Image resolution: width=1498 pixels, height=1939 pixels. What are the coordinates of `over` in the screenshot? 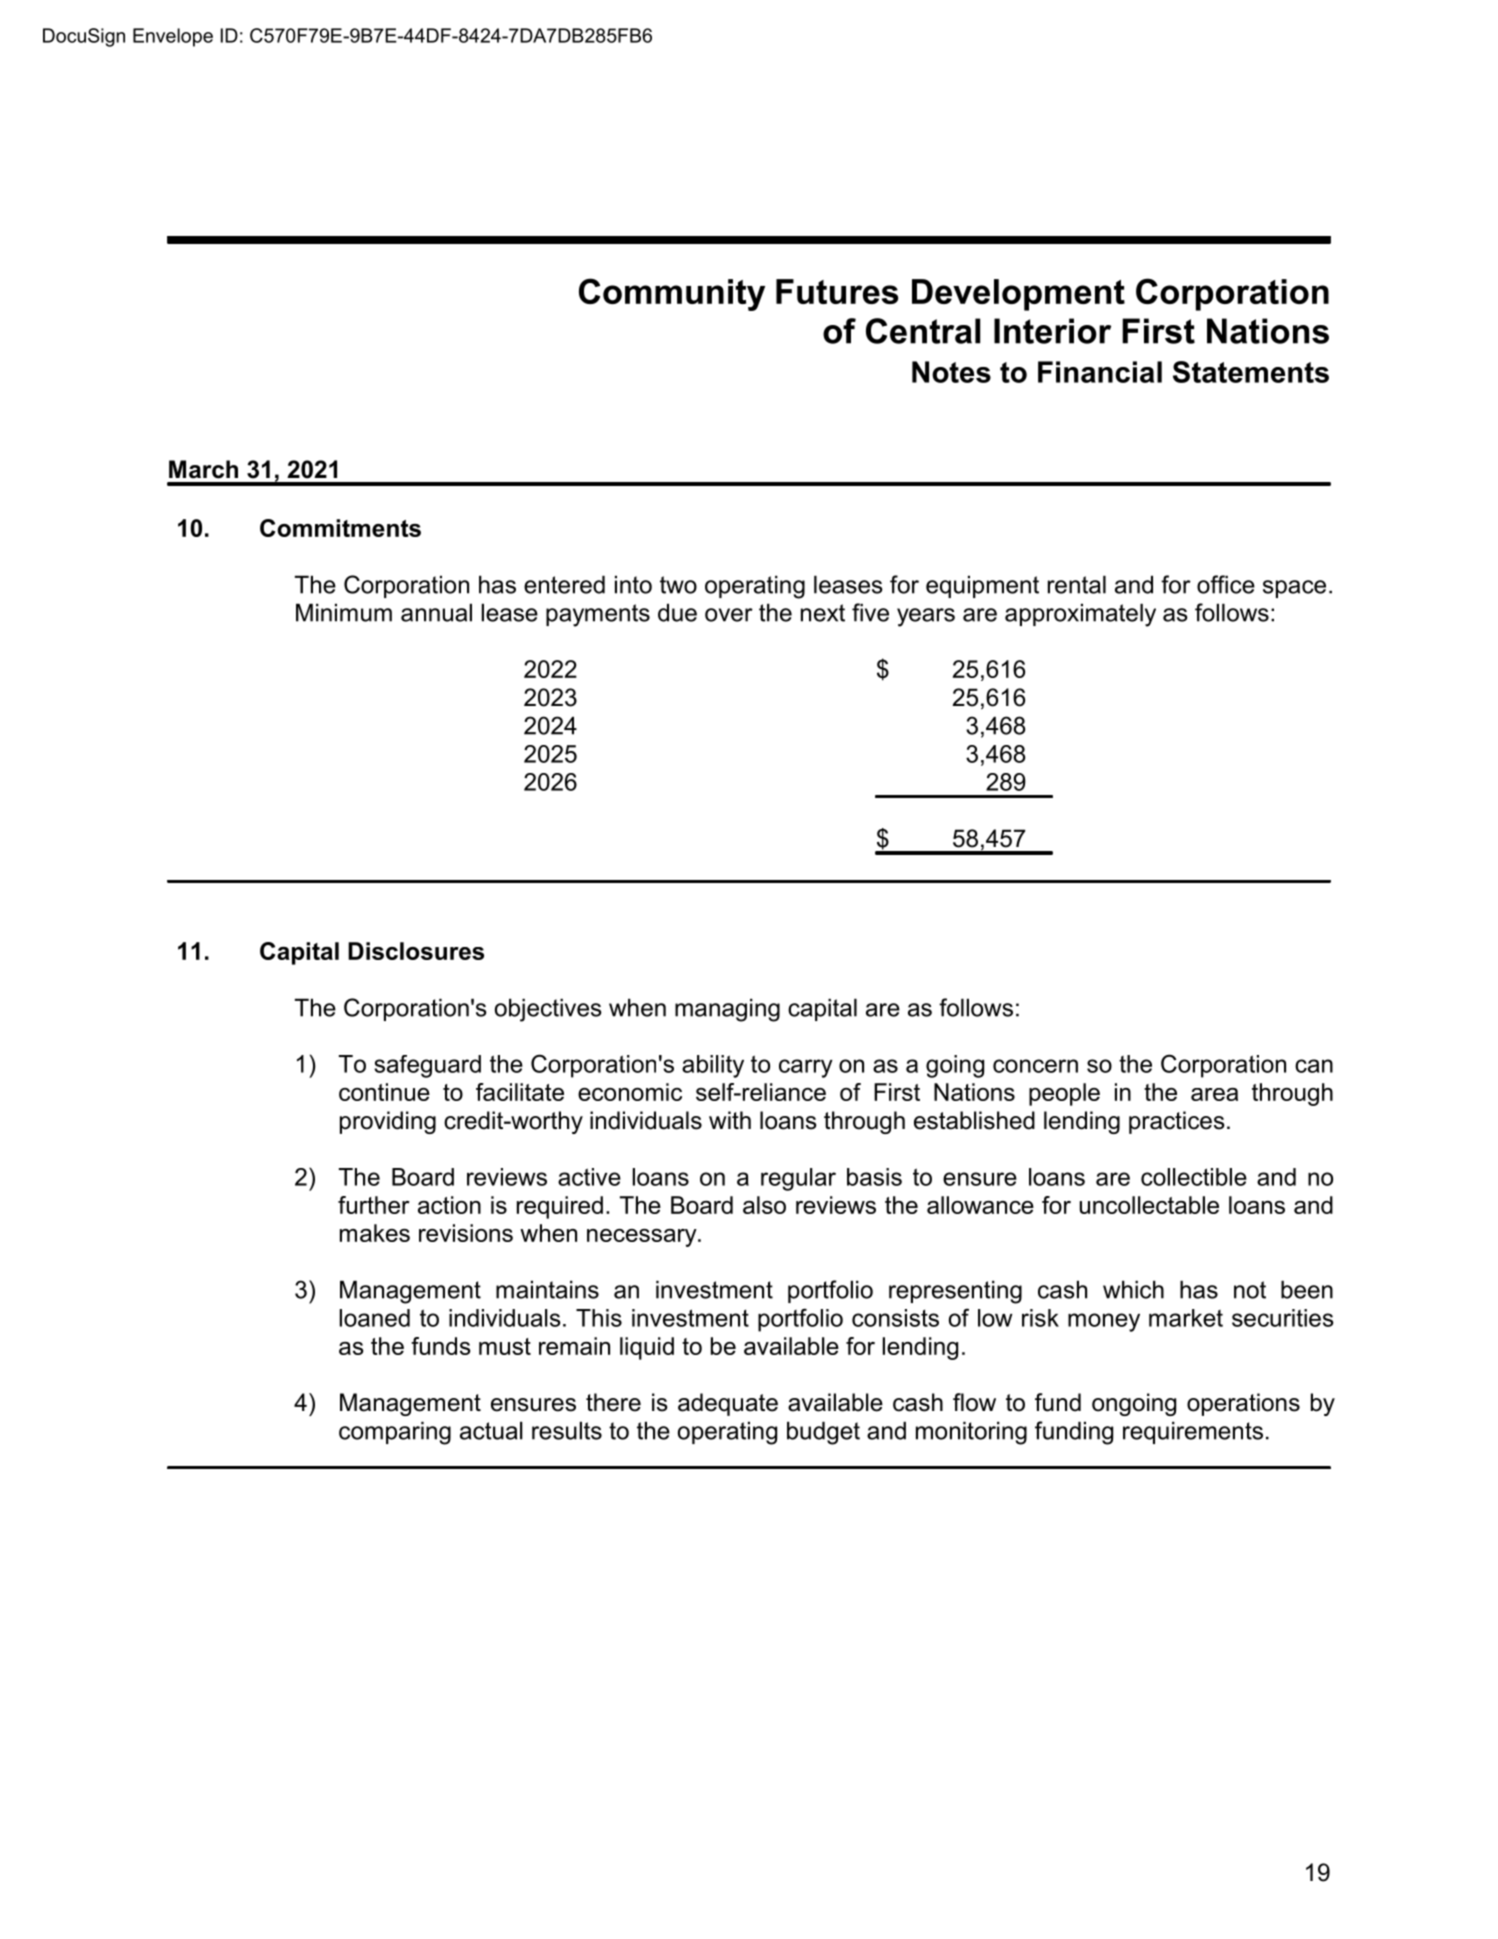 It's located at (729, 615).
